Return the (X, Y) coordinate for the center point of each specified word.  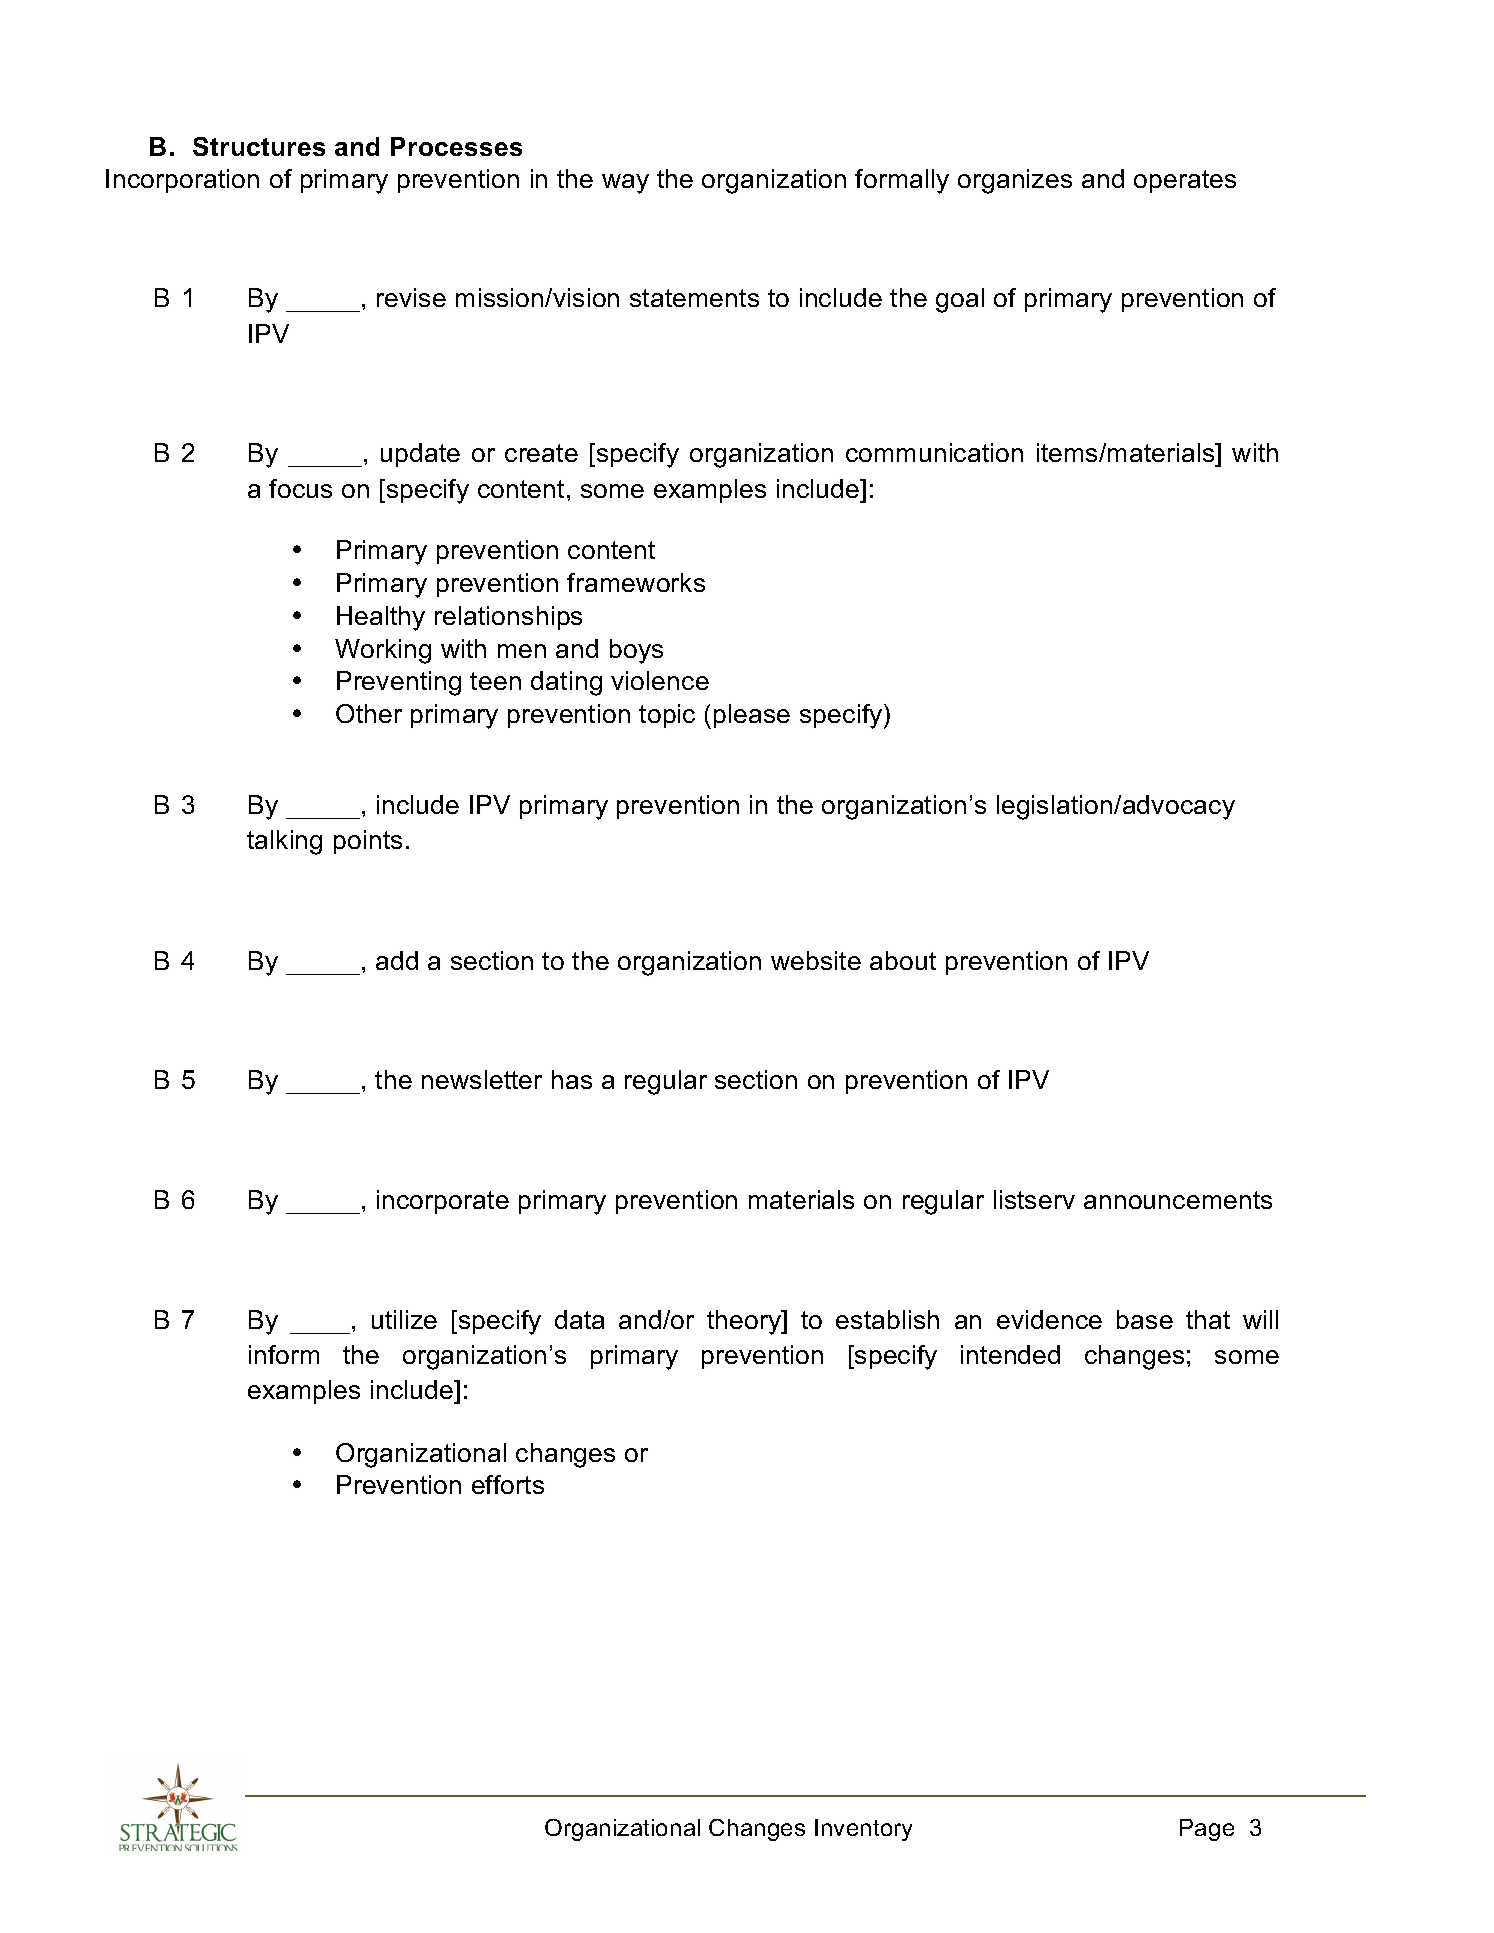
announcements (1178, 1200)
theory (745, 1322)
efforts (508, 1484)
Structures (259, 146)
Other (369, 713)
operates (1185, 181)
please (752, 716)
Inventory (863, 1830)
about (903, 960)
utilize (404, 1319)
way (625, 184)
